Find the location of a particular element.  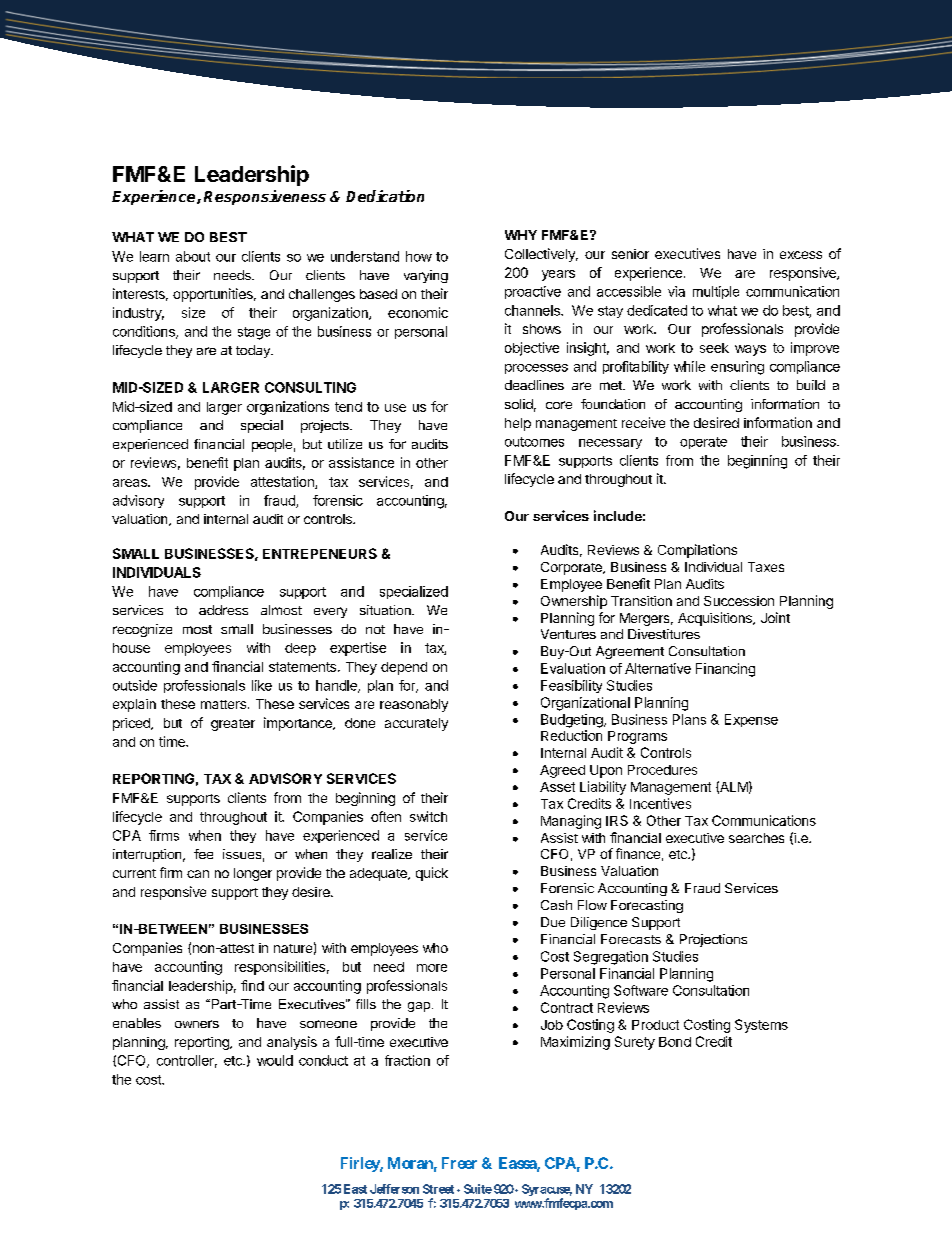

operate is located at coordinates (703, 443).
